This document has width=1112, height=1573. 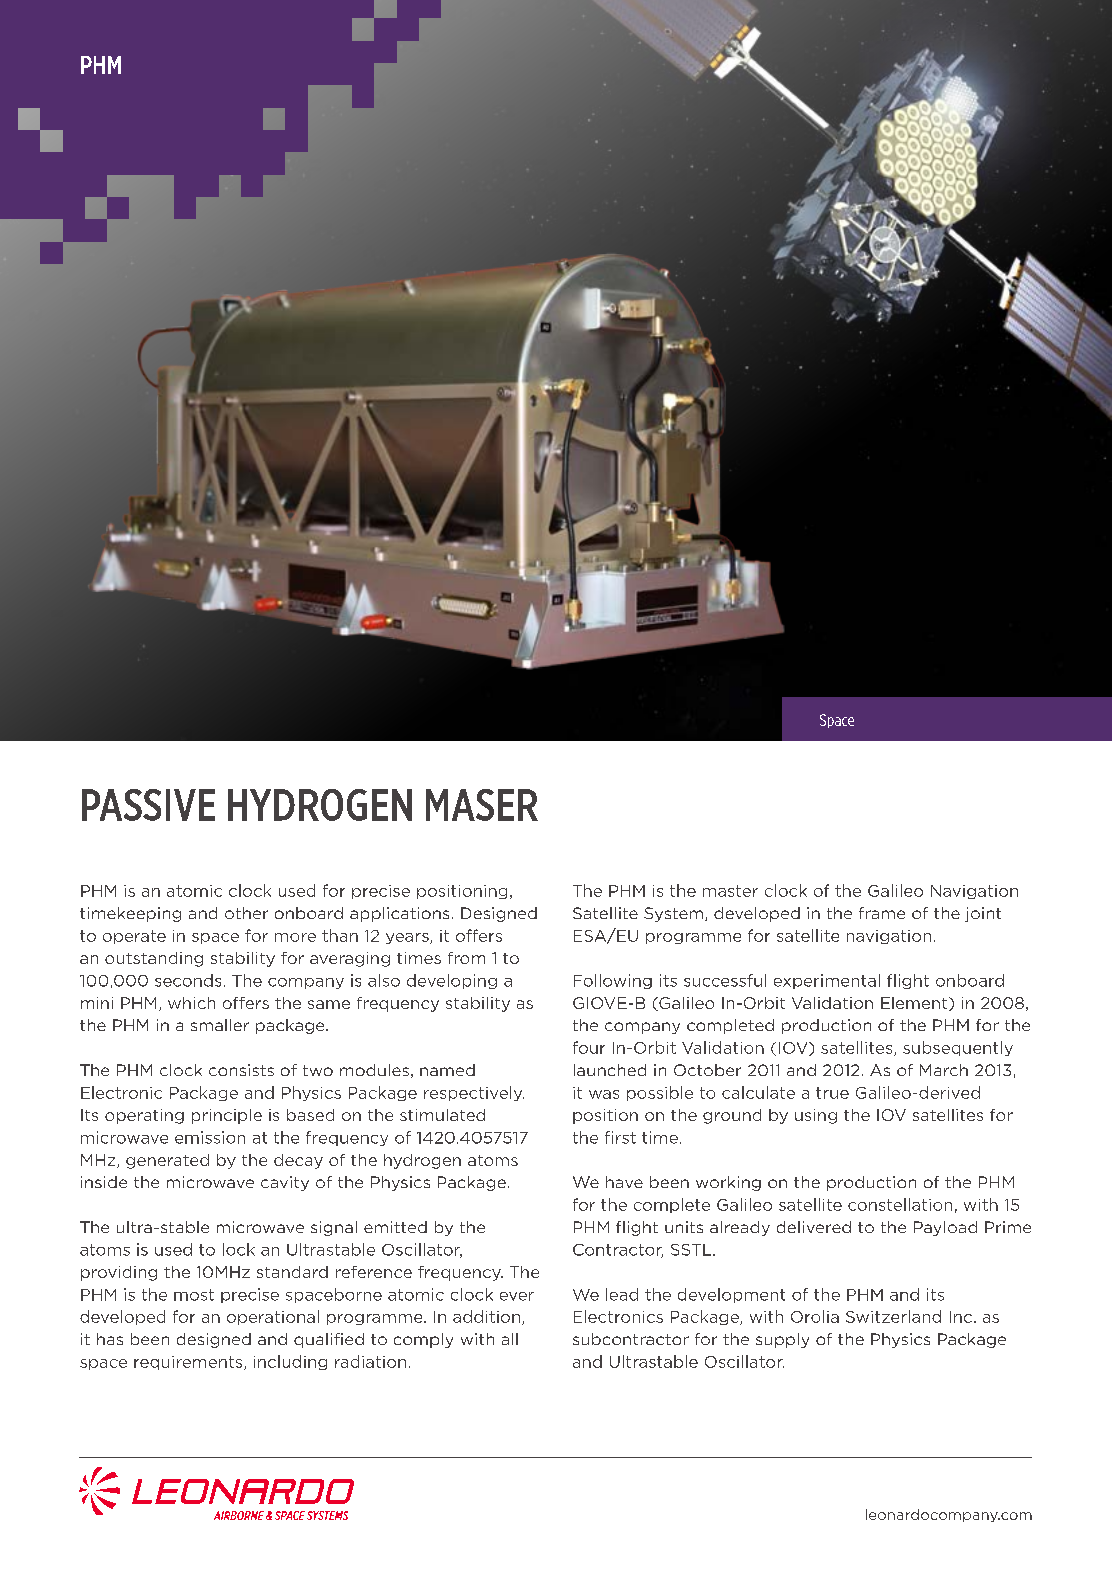 What do you see at coordinates (482, 805) in the document?
I see `MASER` at bounding box center [482, 805].
